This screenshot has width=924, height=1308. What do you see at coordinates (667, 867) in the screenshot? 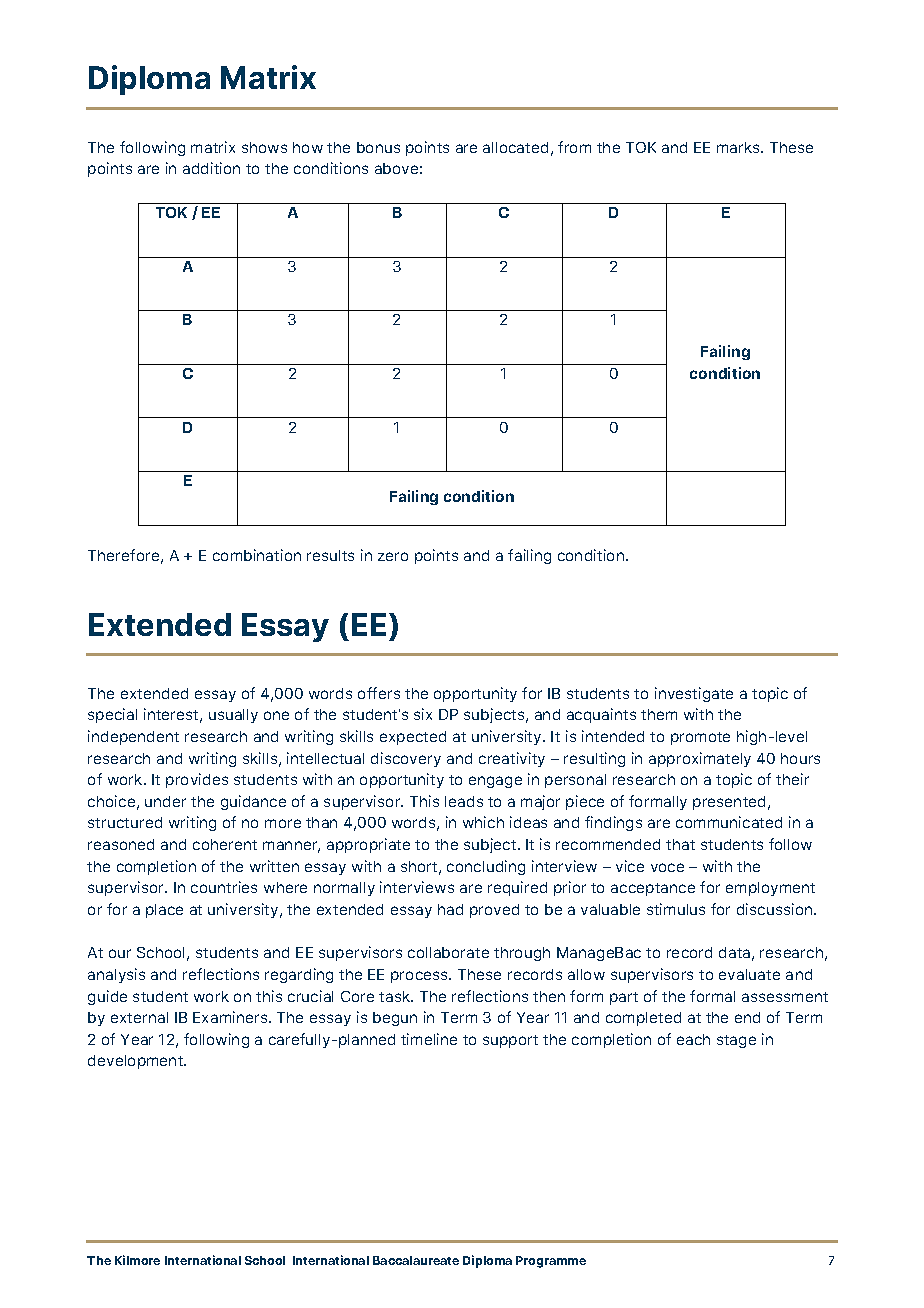
I see `voce` at bounding box center [667, 867].
